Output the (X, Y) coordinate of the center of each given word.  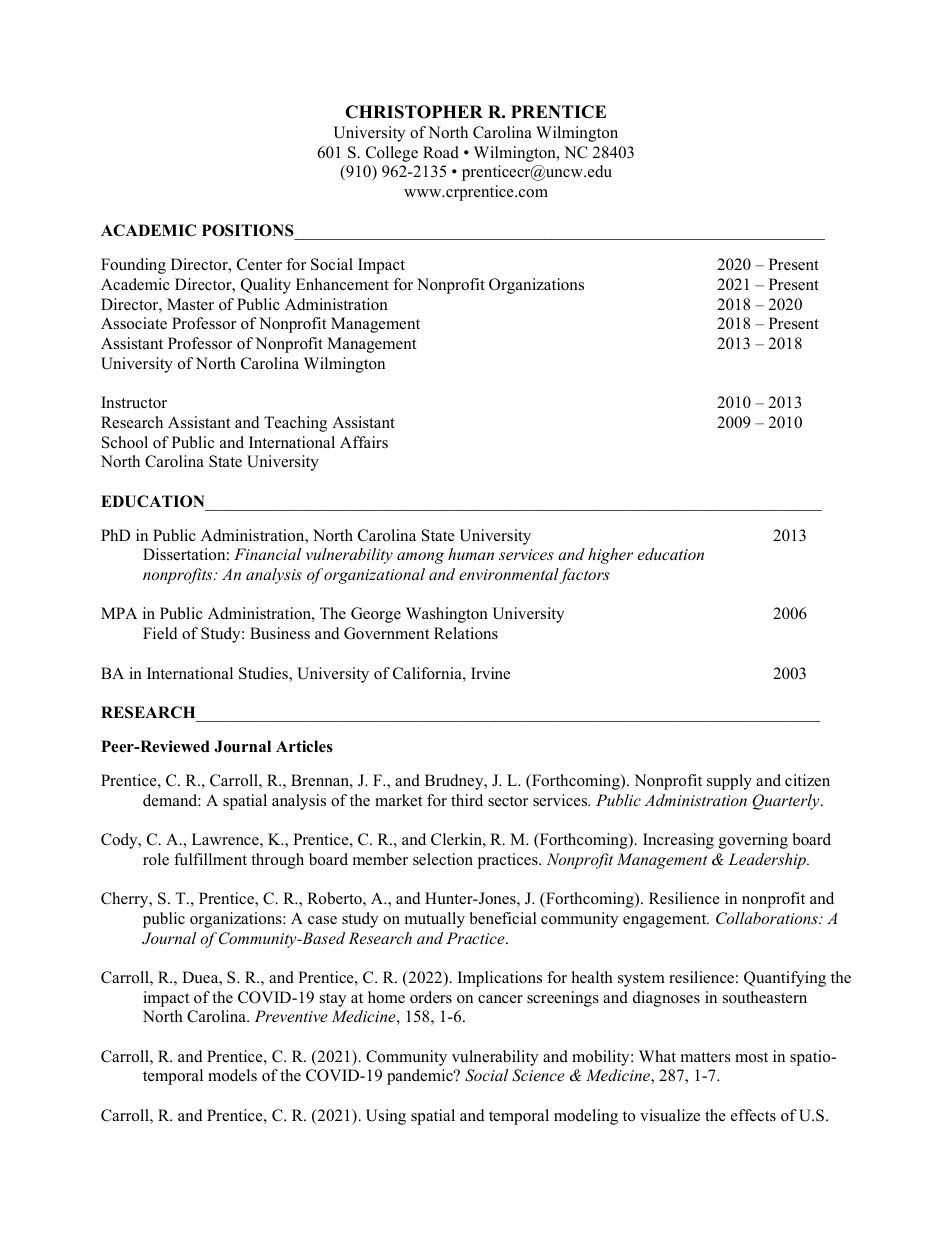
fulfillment (210, 859)
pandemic (421, 1077)
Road (441, 152)
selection (443, 859)
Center (259, 264)
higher (610, 556)
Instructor (134, 402)
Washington (447, 615)
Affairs (364, 442)
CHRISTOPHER (414, 112)
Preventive (291, 1016)
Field (160, 633)
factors (584, 576)
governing (753, 841)
